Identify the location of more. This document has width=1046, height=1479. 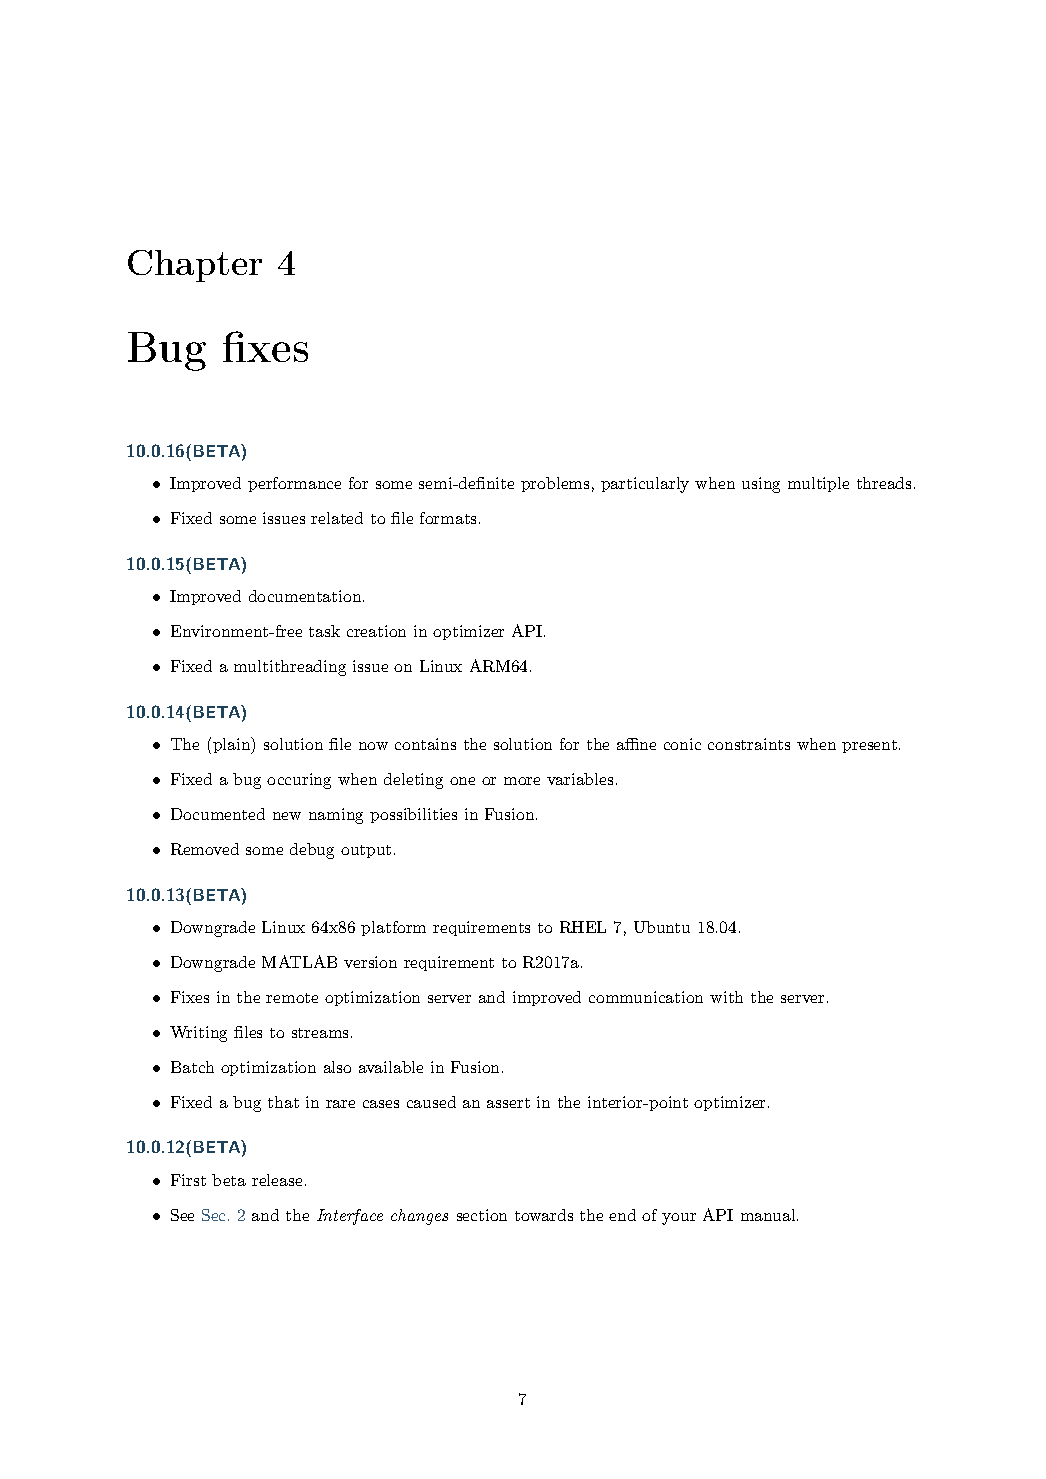
(522, 781).
